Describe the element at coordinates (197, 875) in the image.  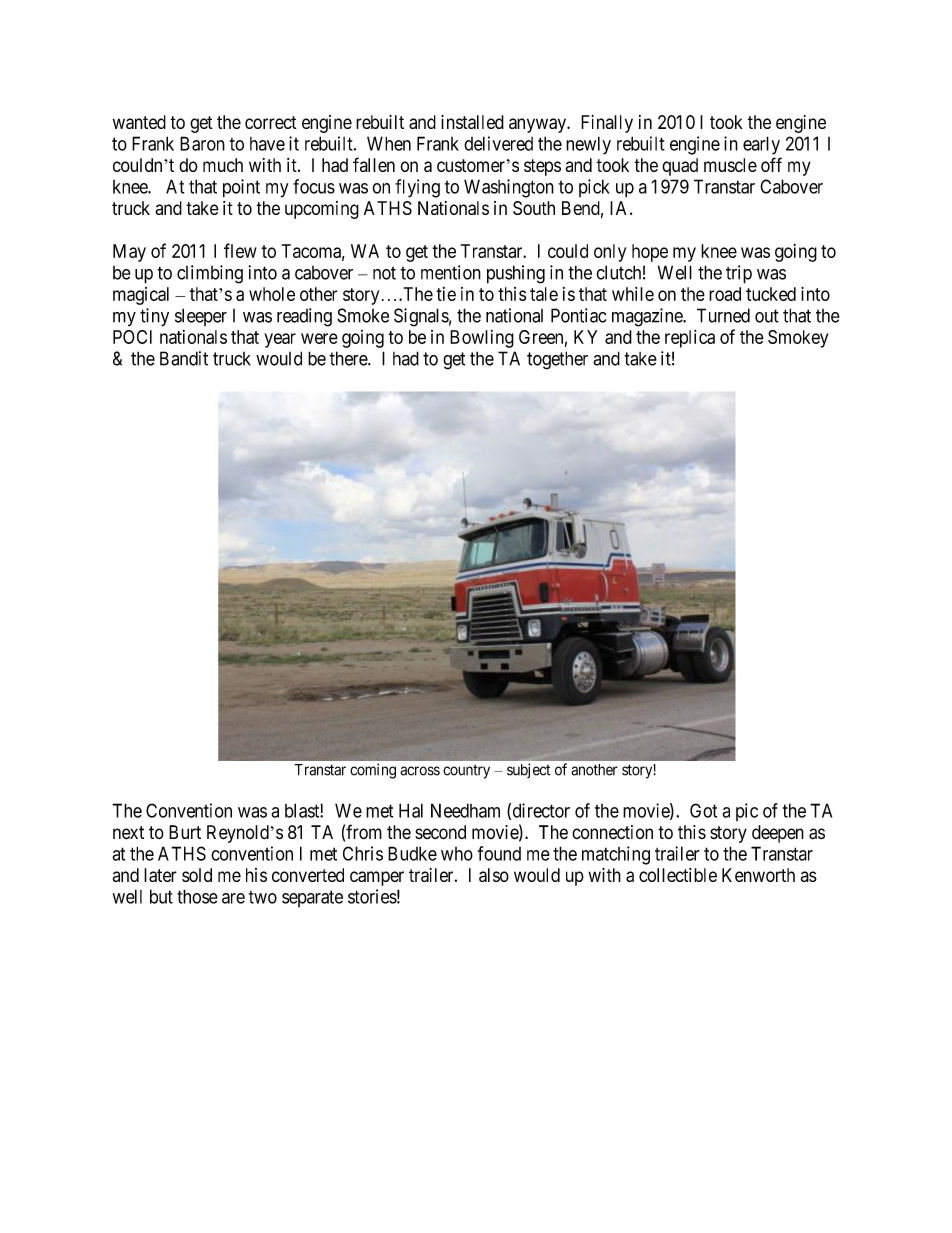
I see `sold` at that location.
